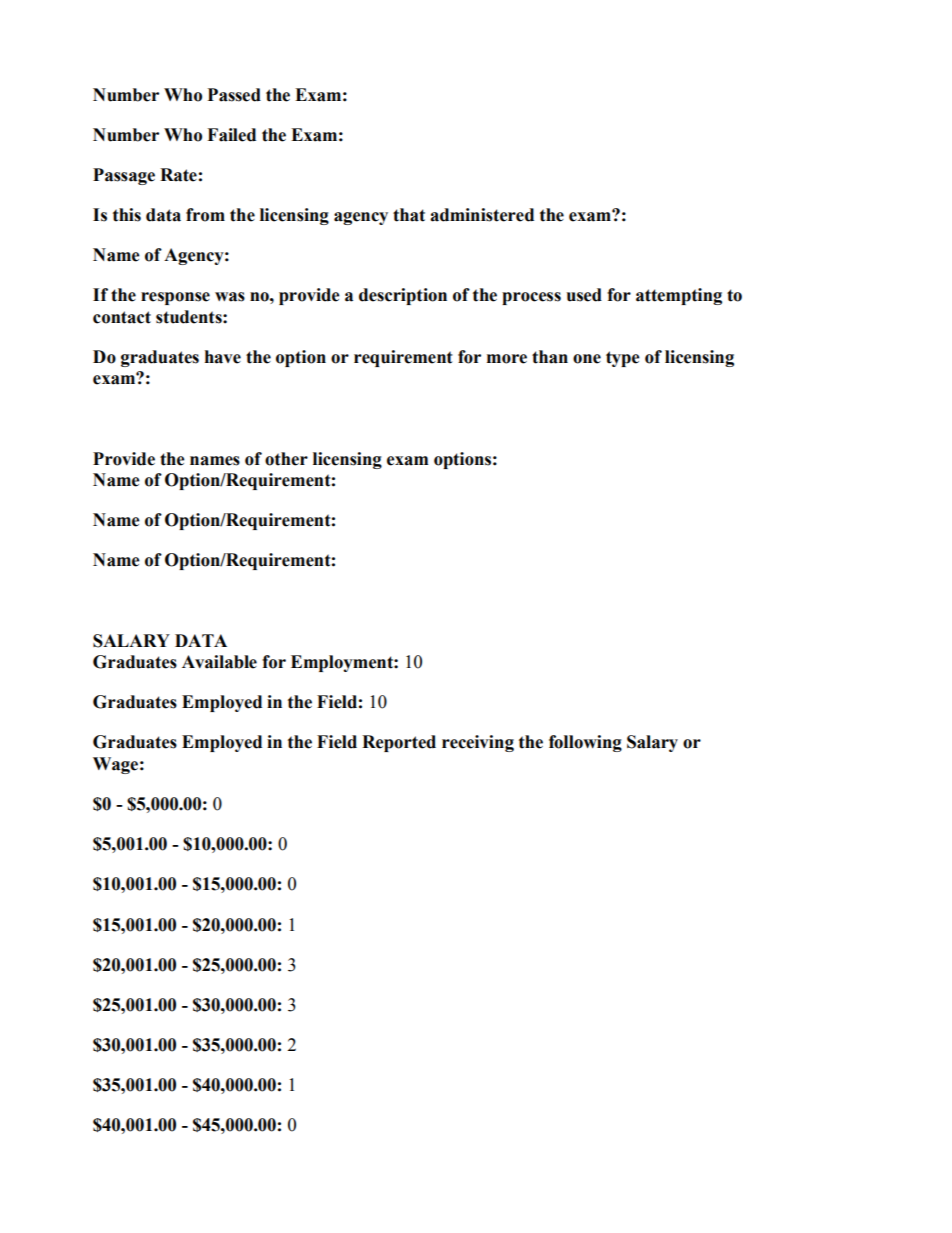 Image resolution: width=952 pixels, height=1233 pixels. Describe the element at coordinates (585, 743) in the screenshot. I see `following` at that location.
